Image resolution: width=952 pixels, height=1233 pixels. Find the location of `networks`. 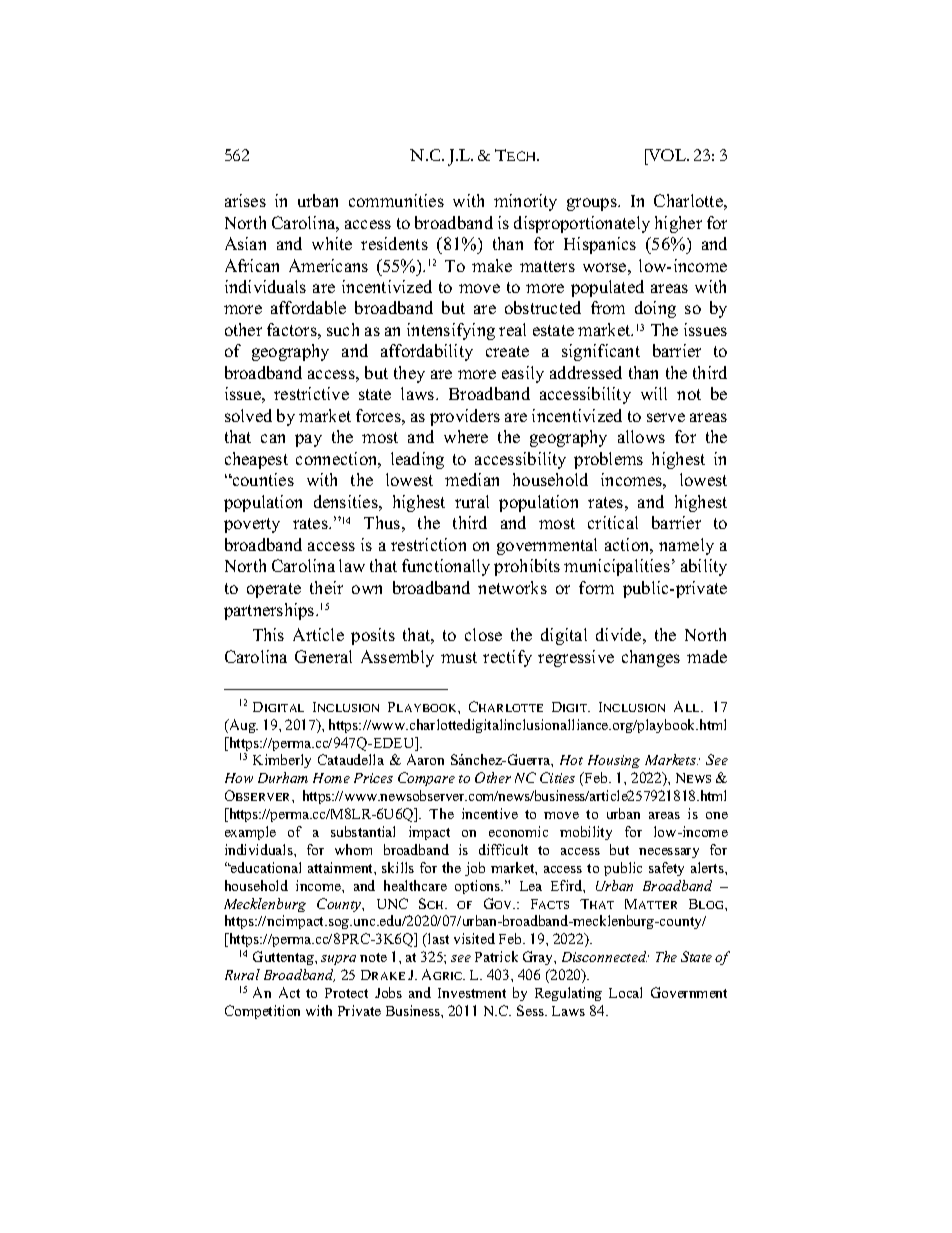

networks is located at coordinates (512, 587).
